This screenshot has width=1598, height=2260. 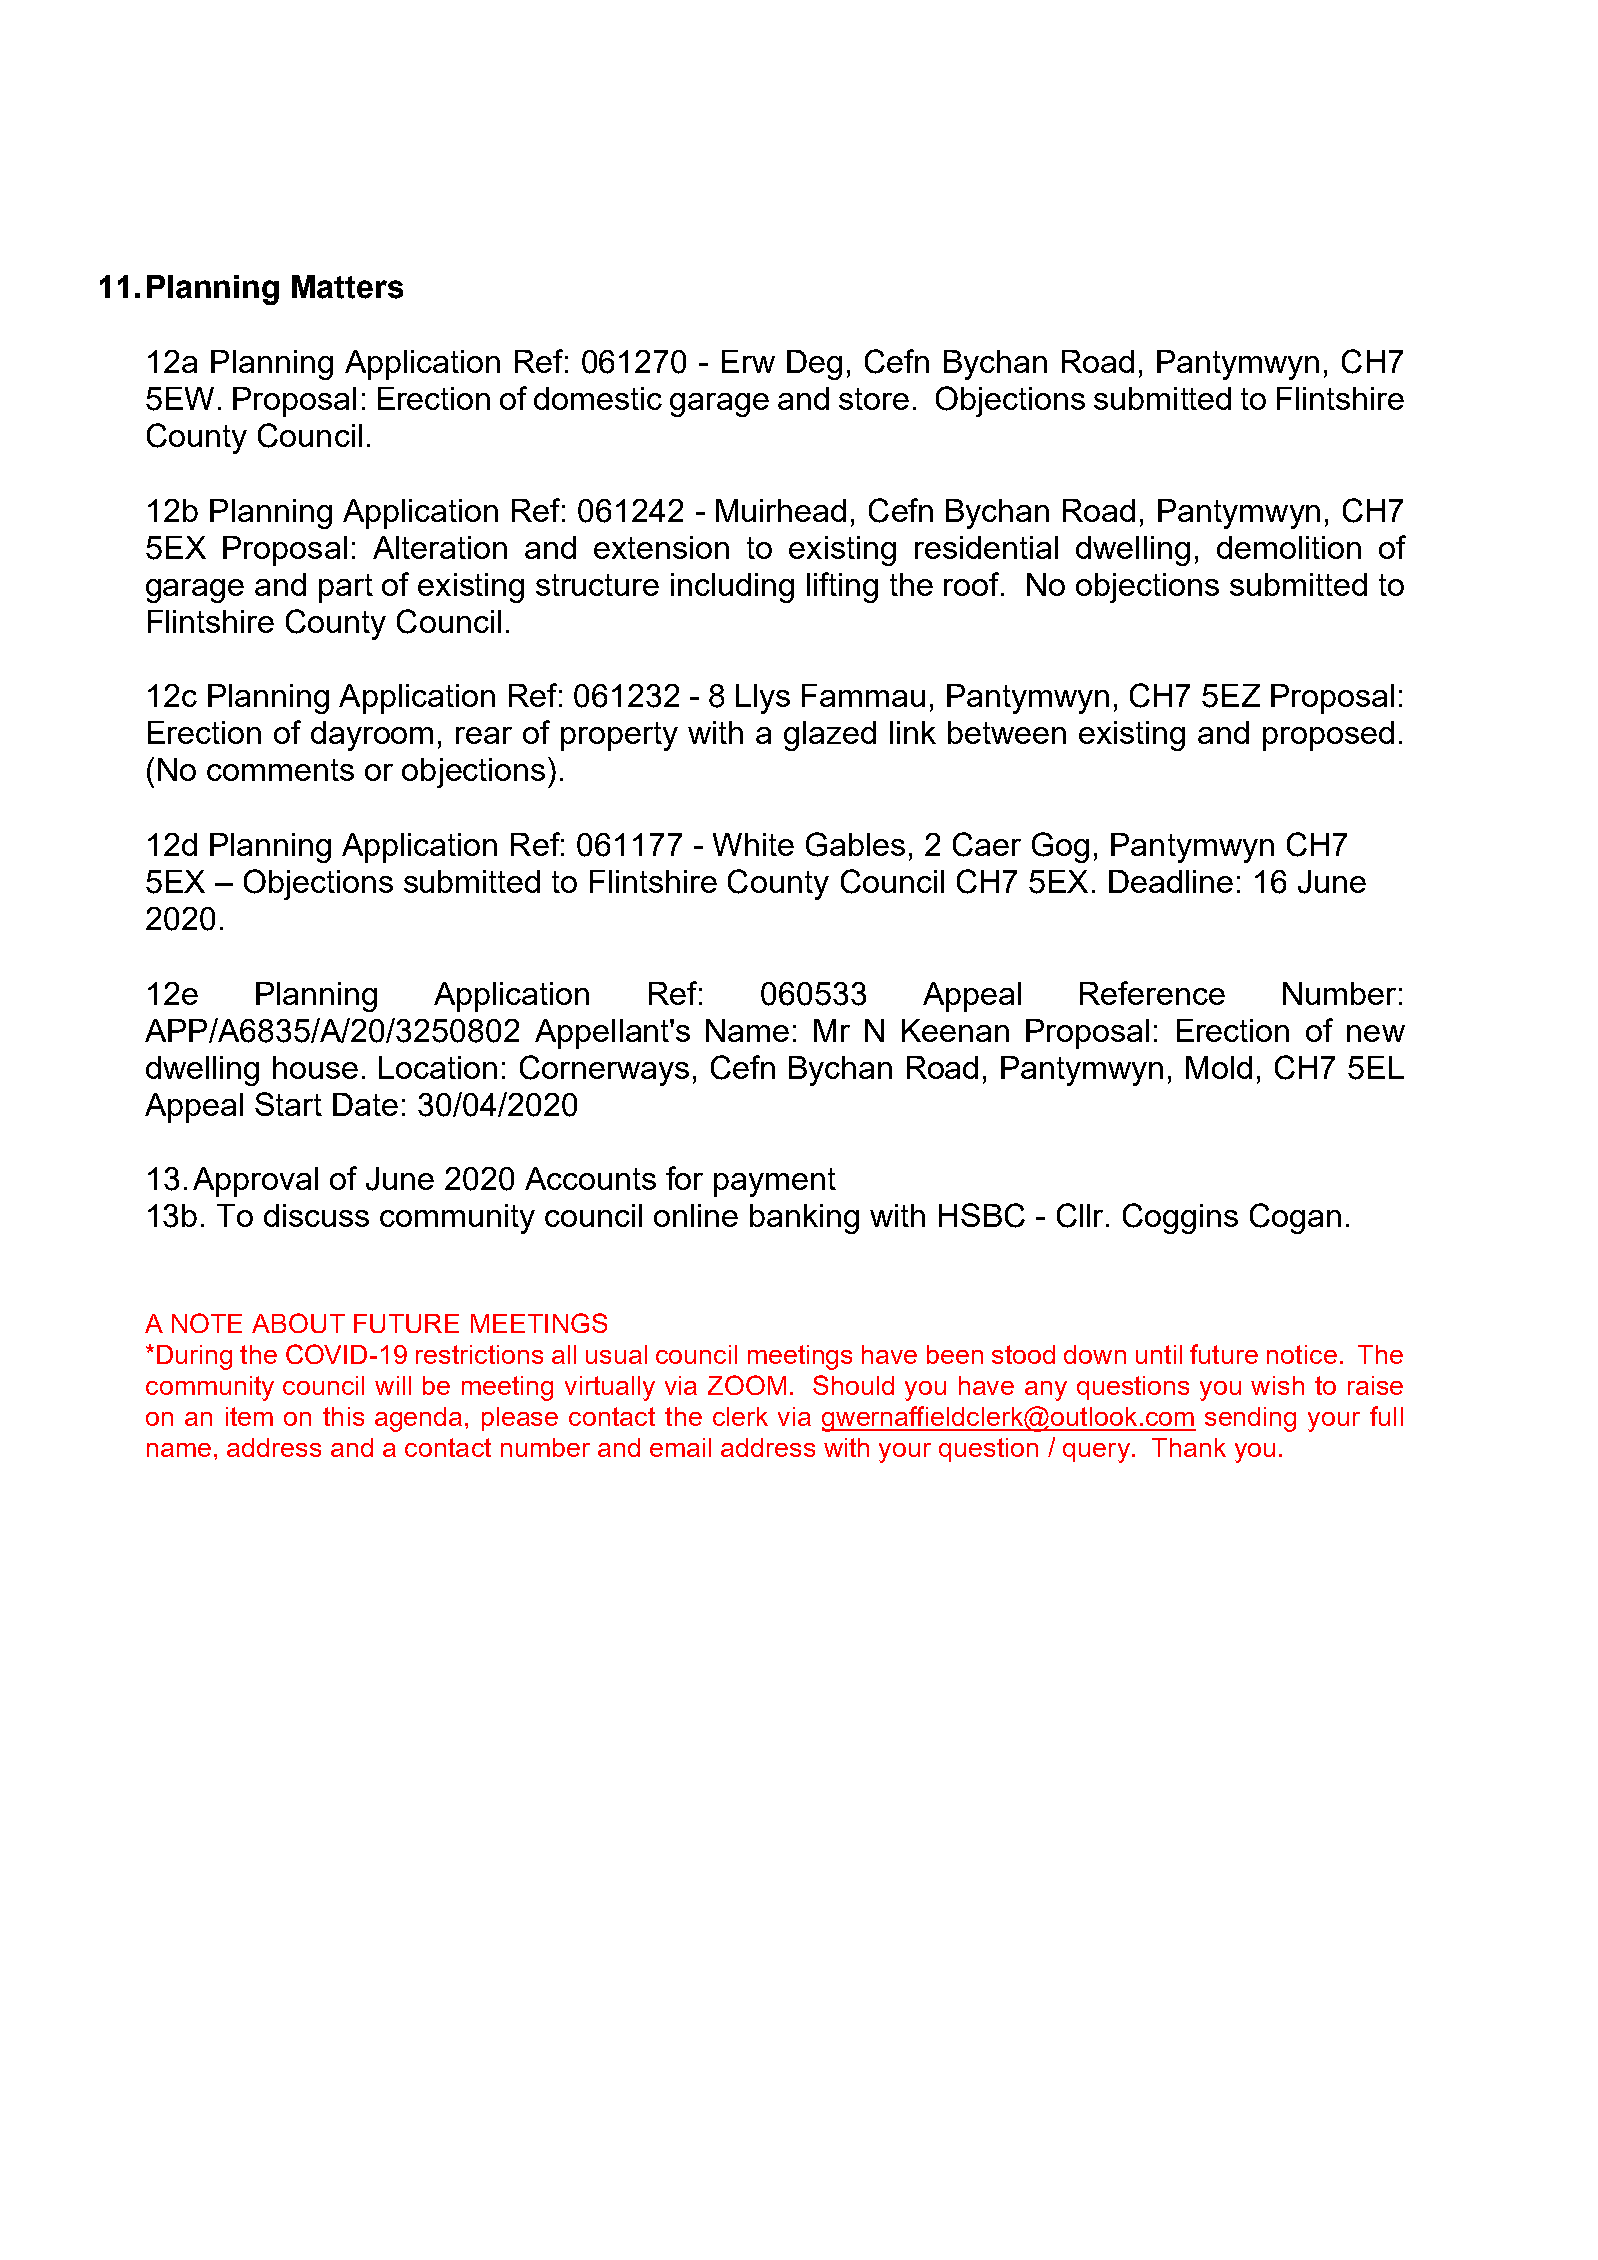 What do you see at coordinates (1289, 547) in the screenshot?
I see `demolition` at bounding box center [1289, 547].
